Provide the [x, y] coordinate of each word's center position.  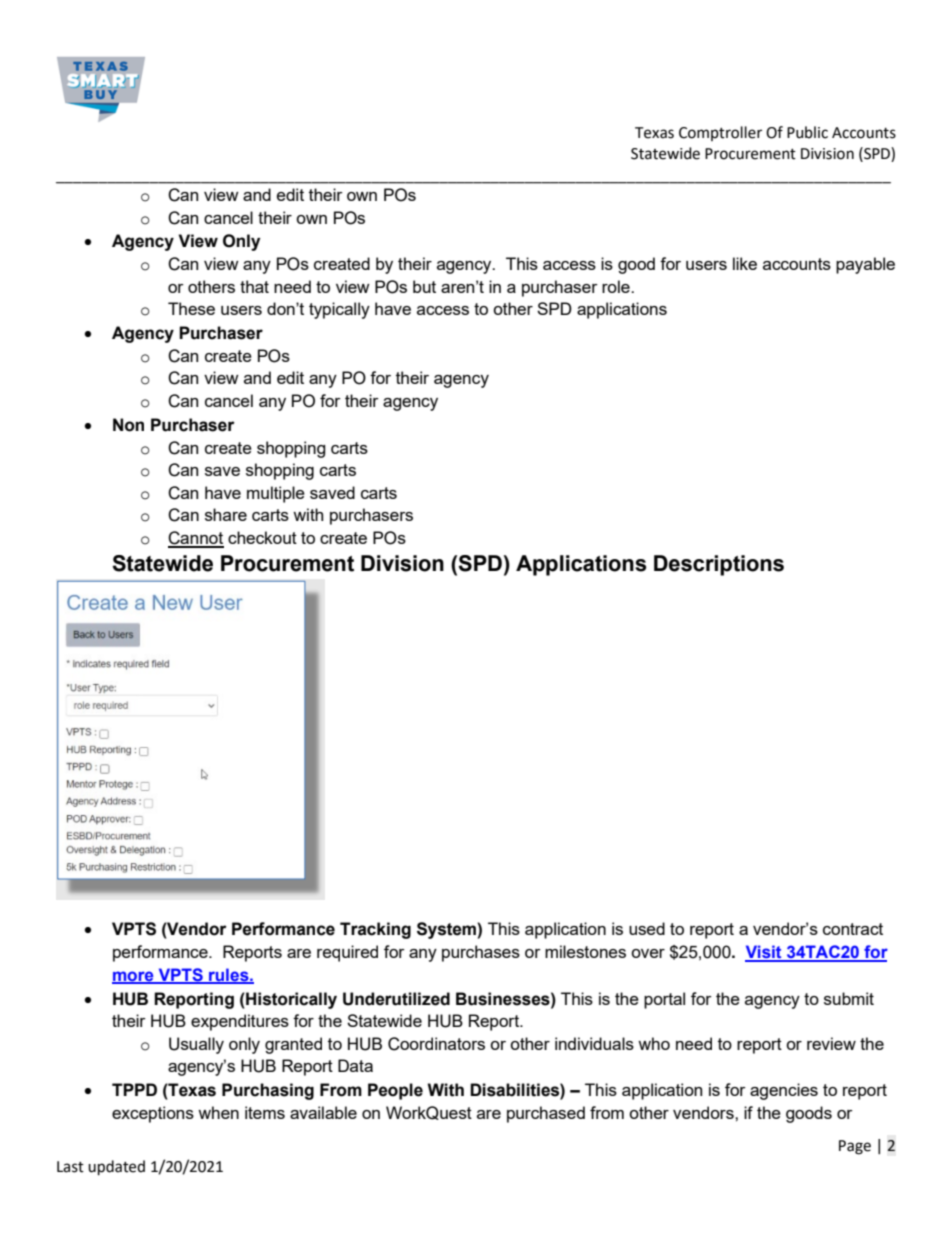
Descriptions [719, 565]
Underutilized [396, 999]
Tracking [375, 930]
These [191, 308]
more [134, 977]
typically [339, 310]
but [424, 286]
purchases [481, 953]
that [254, 286]
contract [853, 929]
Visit [764, 953]
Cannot [196, 539]
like [745, 263]
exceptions [153, 1114]
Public [807, 132]
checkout [262, 537]
